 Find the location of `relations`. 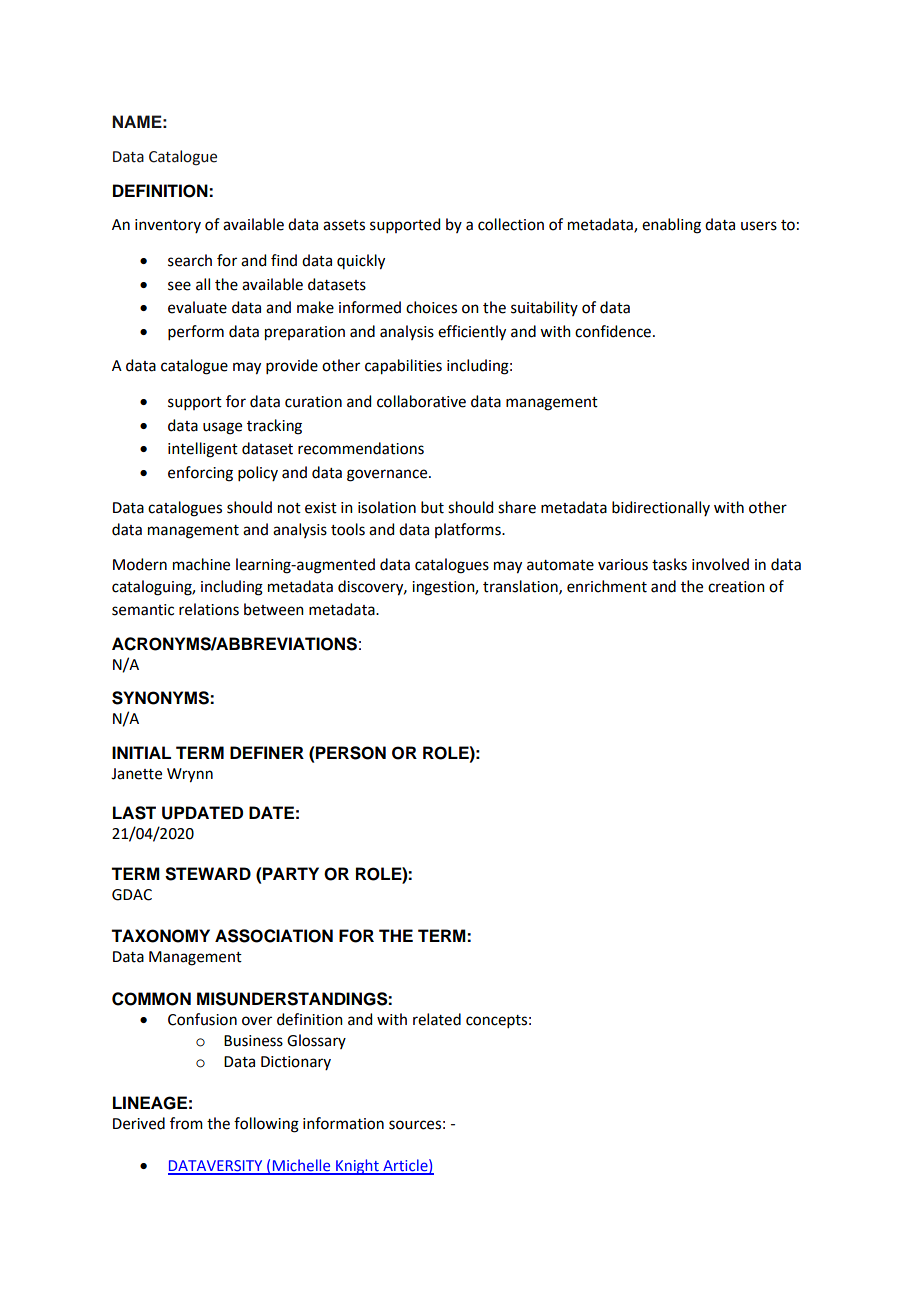

relations is located at coordinates (209, 609).
